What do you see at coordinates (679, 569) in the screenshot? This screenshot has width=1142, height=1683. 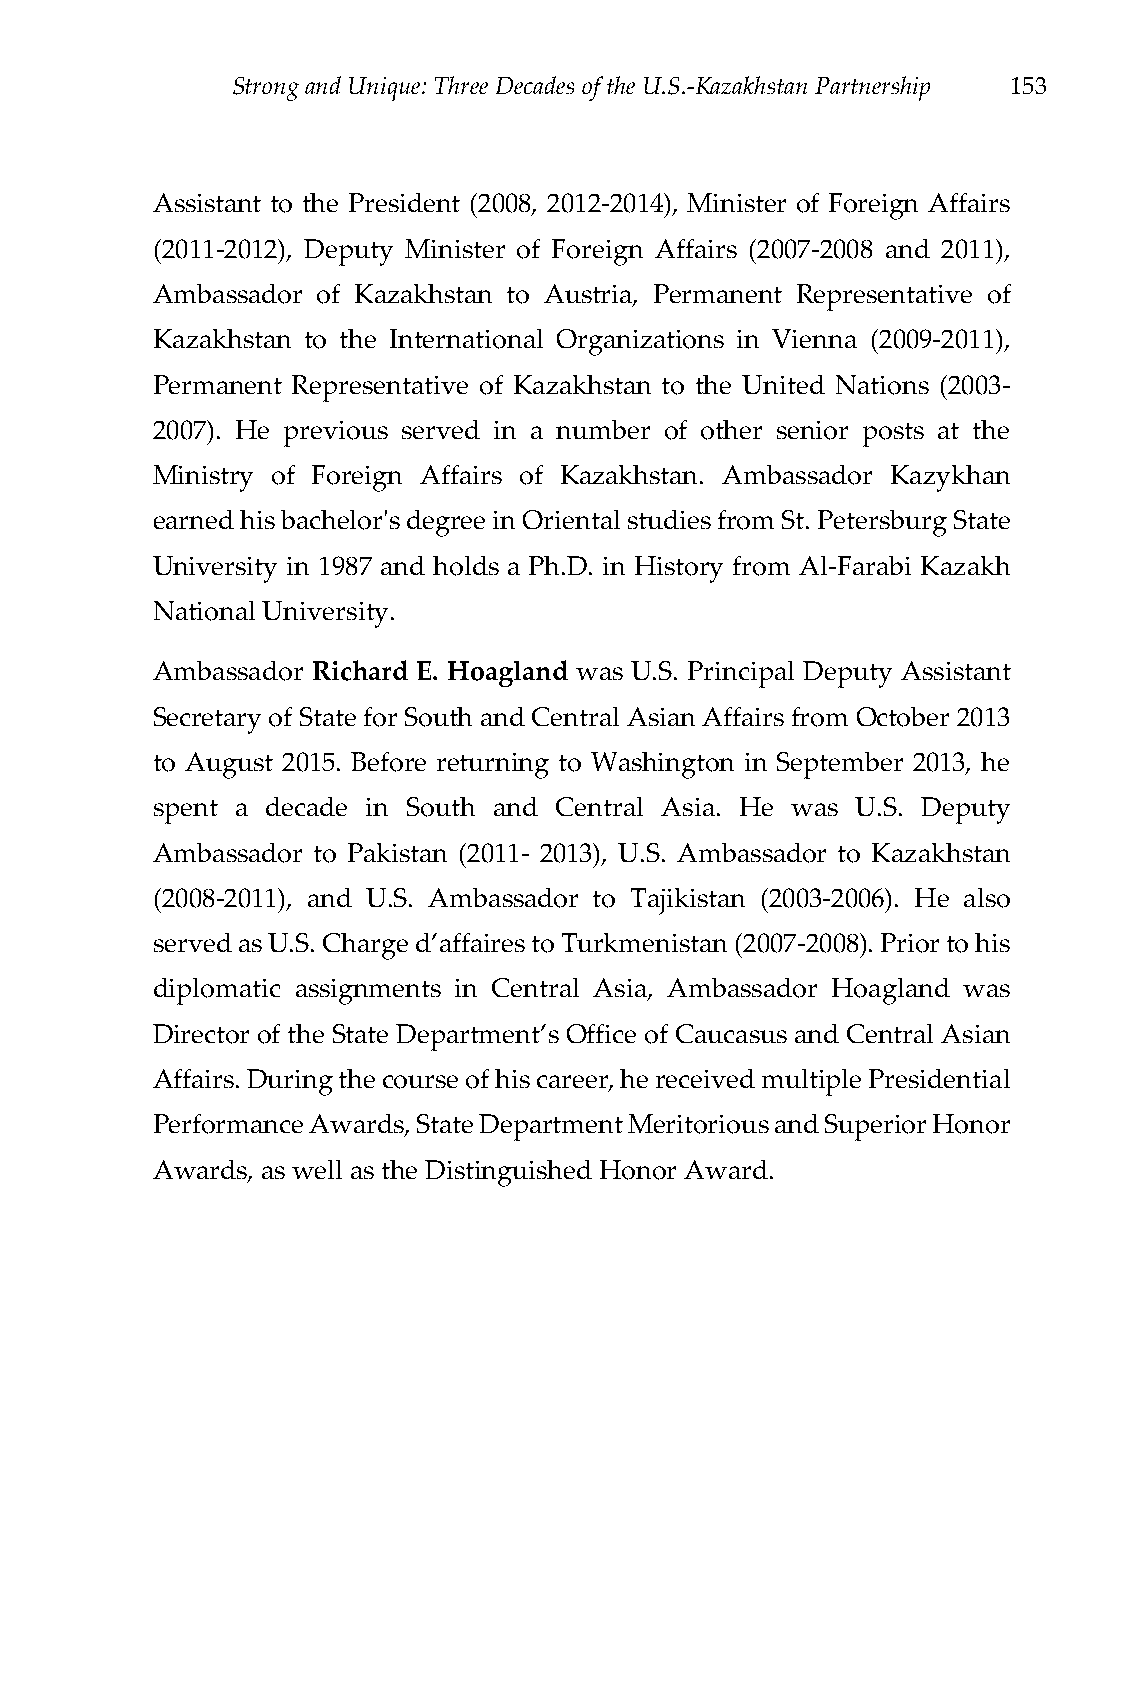 I see `History` at bounding box center [679, 569].
